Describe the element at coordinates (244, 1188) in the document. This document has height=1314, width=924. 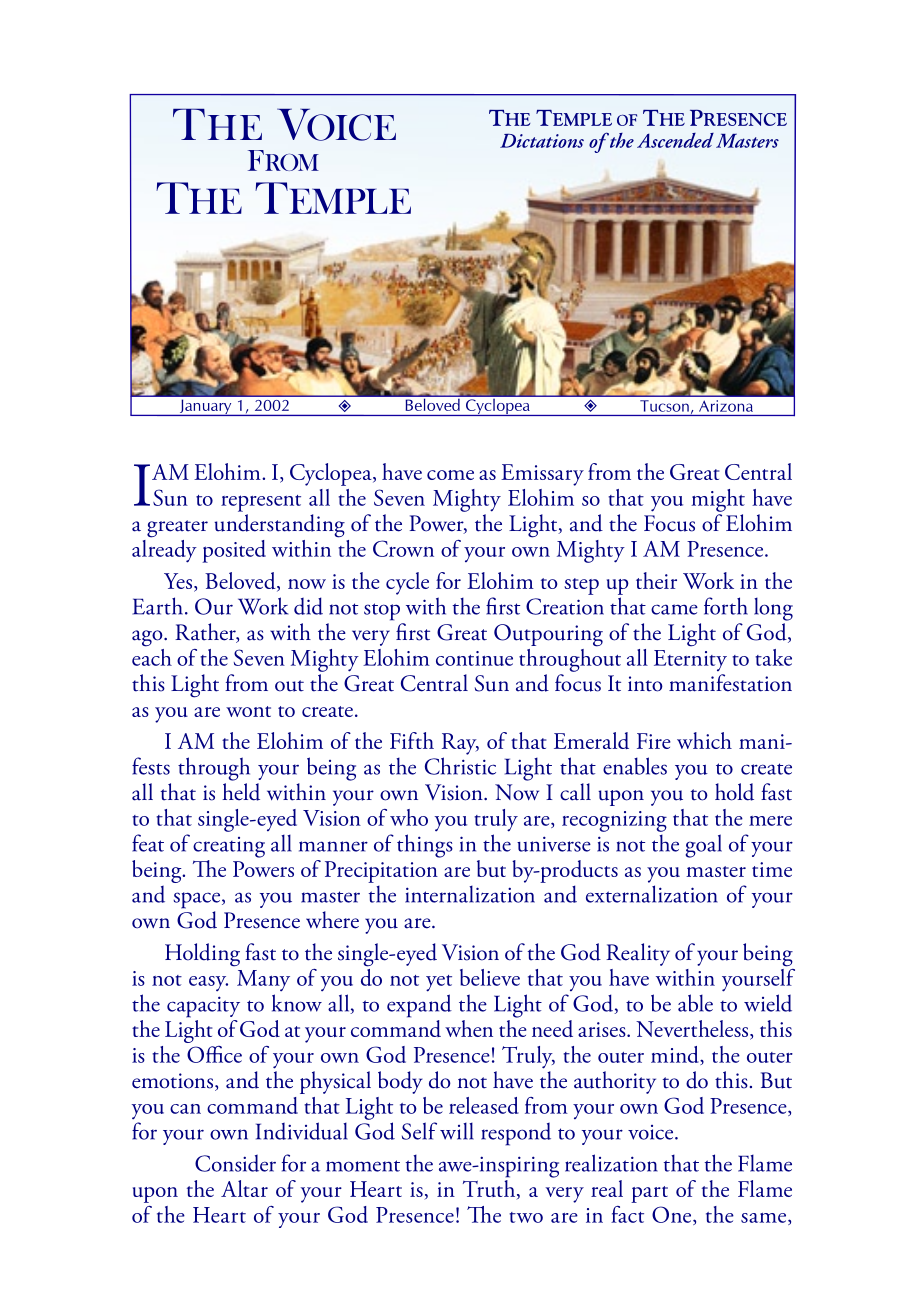
I see `Altar` at that location.
